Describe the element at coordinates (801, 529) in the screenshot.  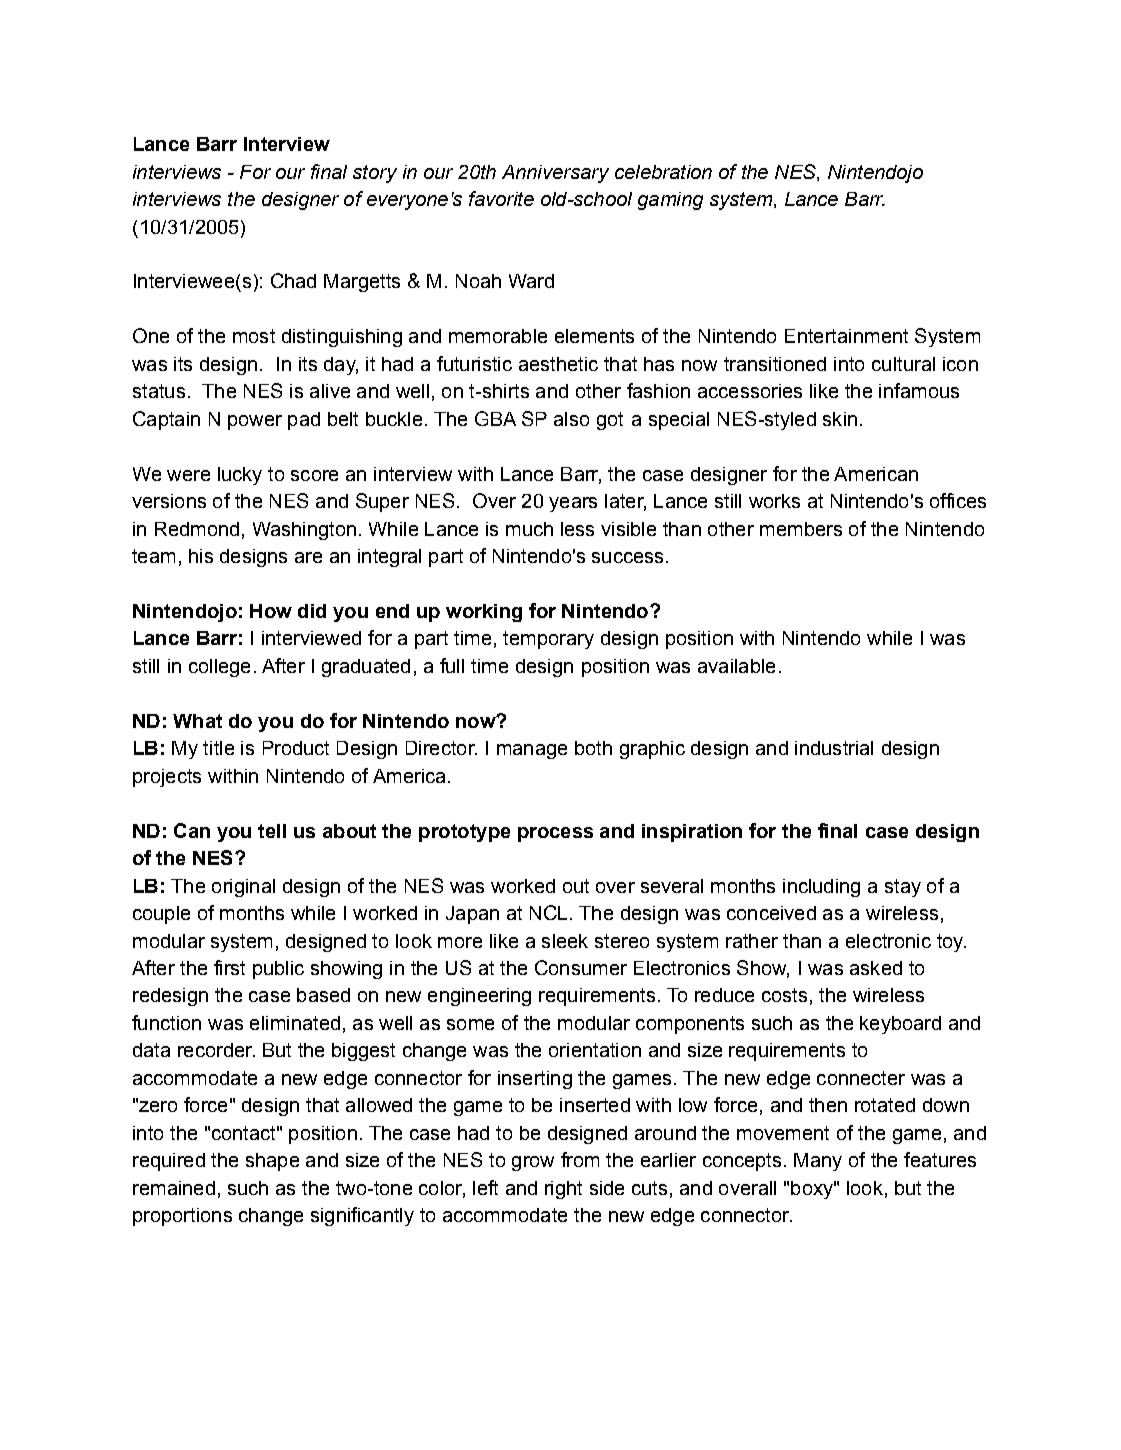
I see `members` at that location.
